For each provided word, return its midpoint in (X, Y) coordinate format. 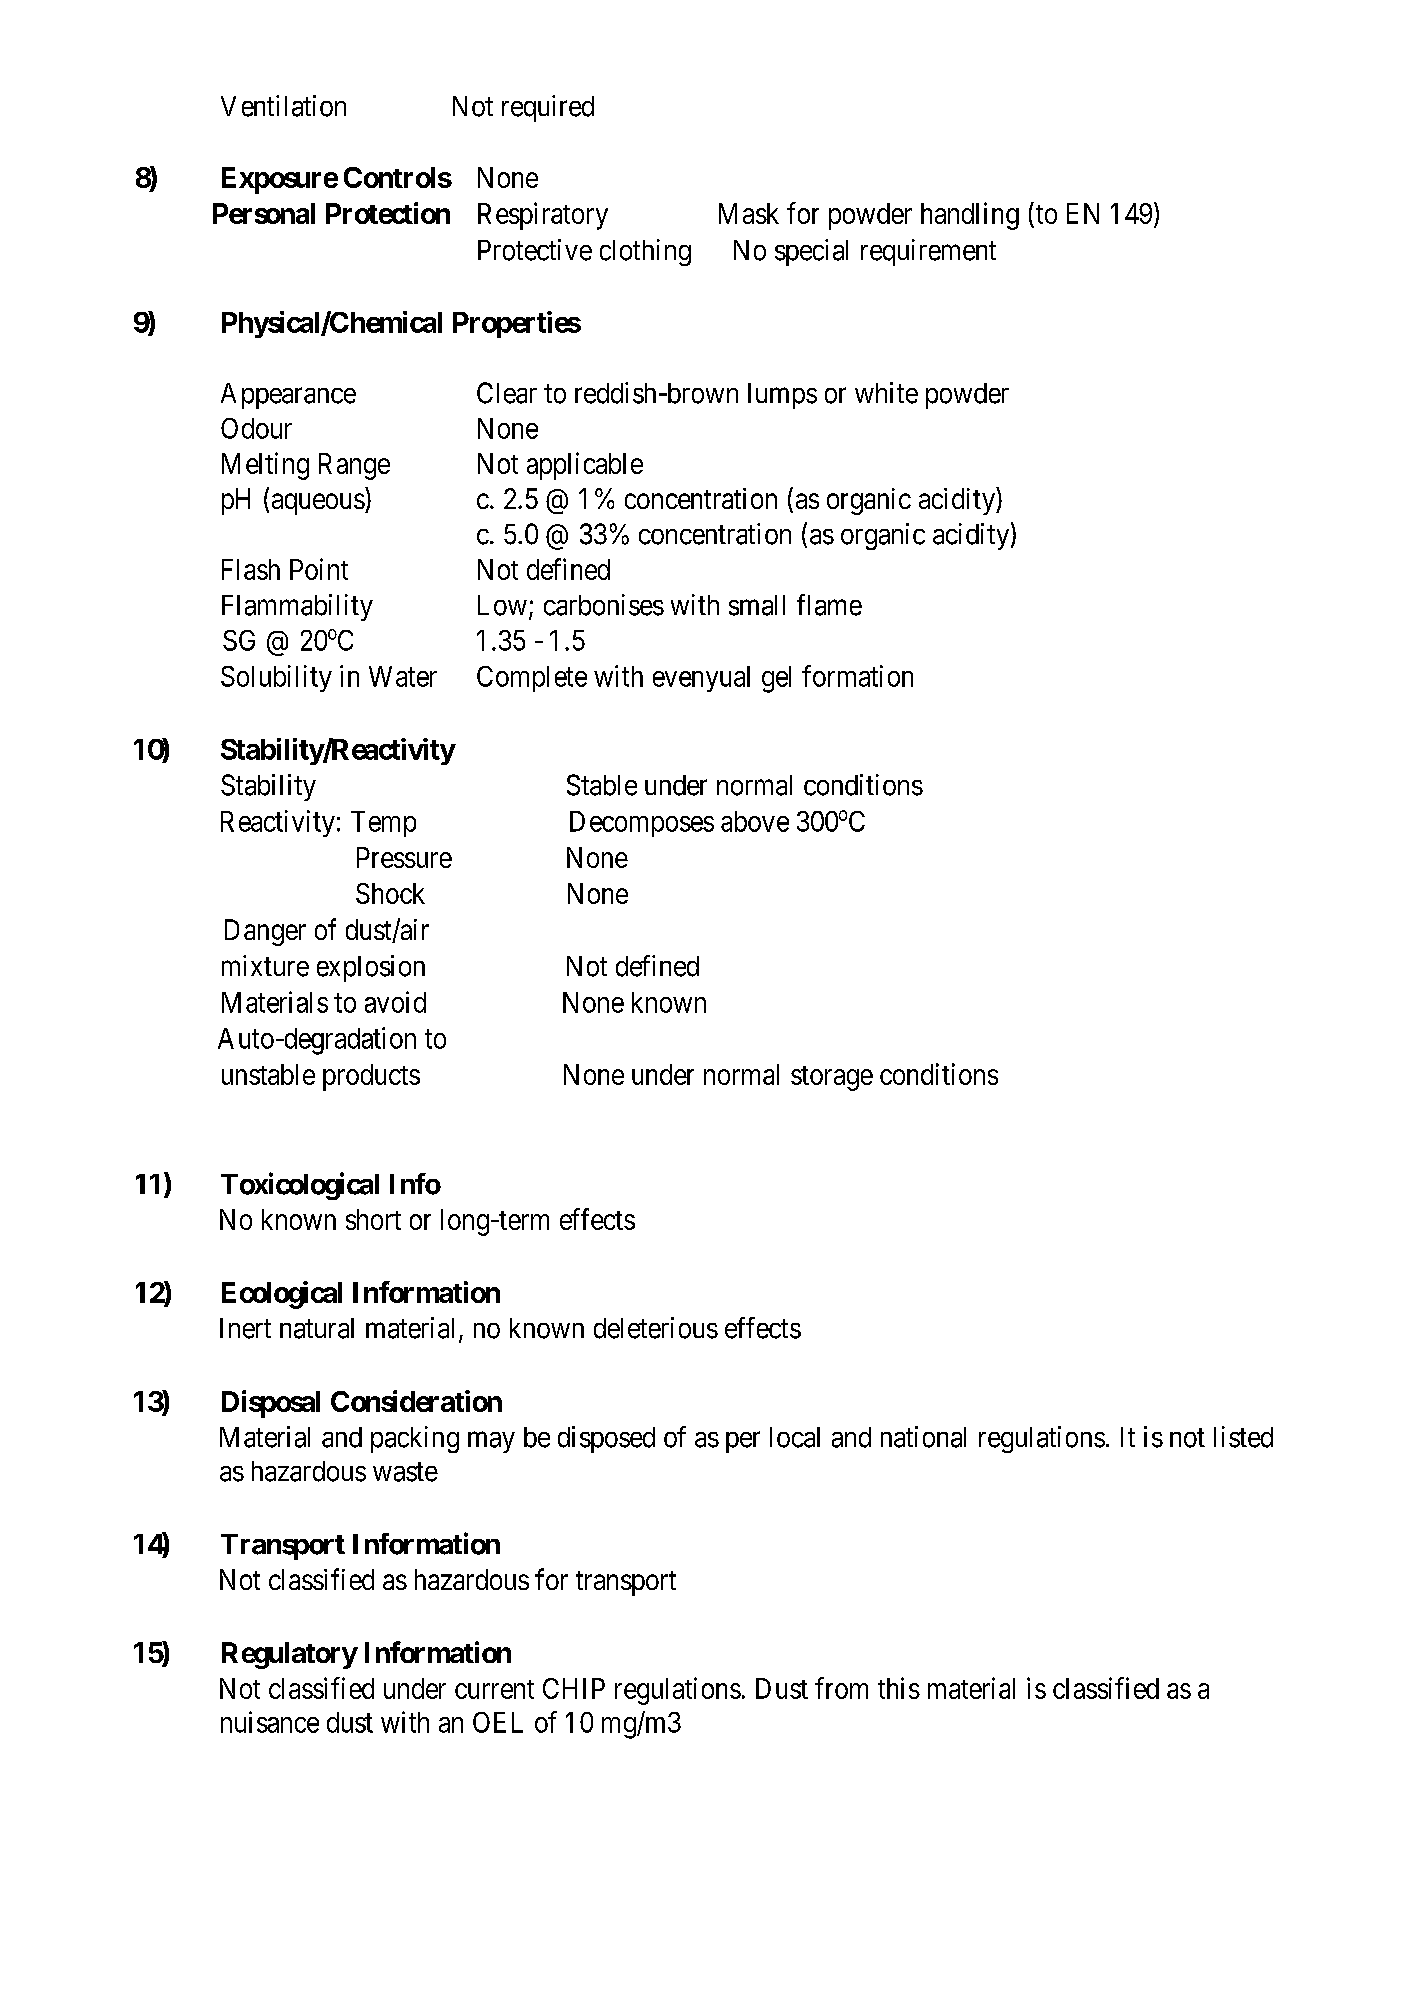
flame (829, 605)
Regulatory (289, 1655)
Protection (388, 213)
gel (776, 679)
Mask (749, 213)
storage (832, 1078)
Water (403, 676)
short (373, 1219)
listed (1243, 1437)
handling (970, 216)
